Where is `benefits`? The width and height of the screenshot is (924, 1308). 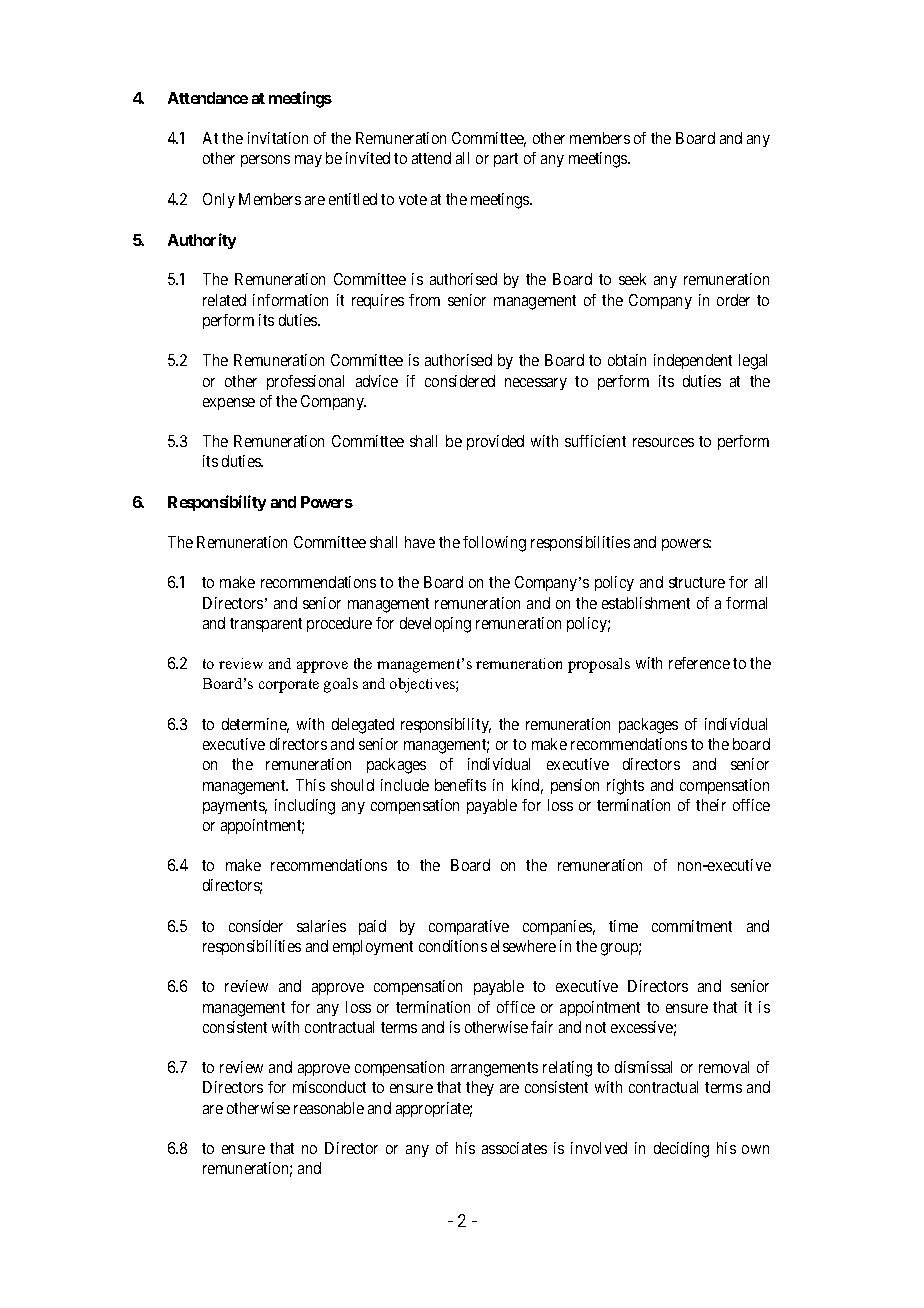
benefits is located at coordinates (460, 785).
